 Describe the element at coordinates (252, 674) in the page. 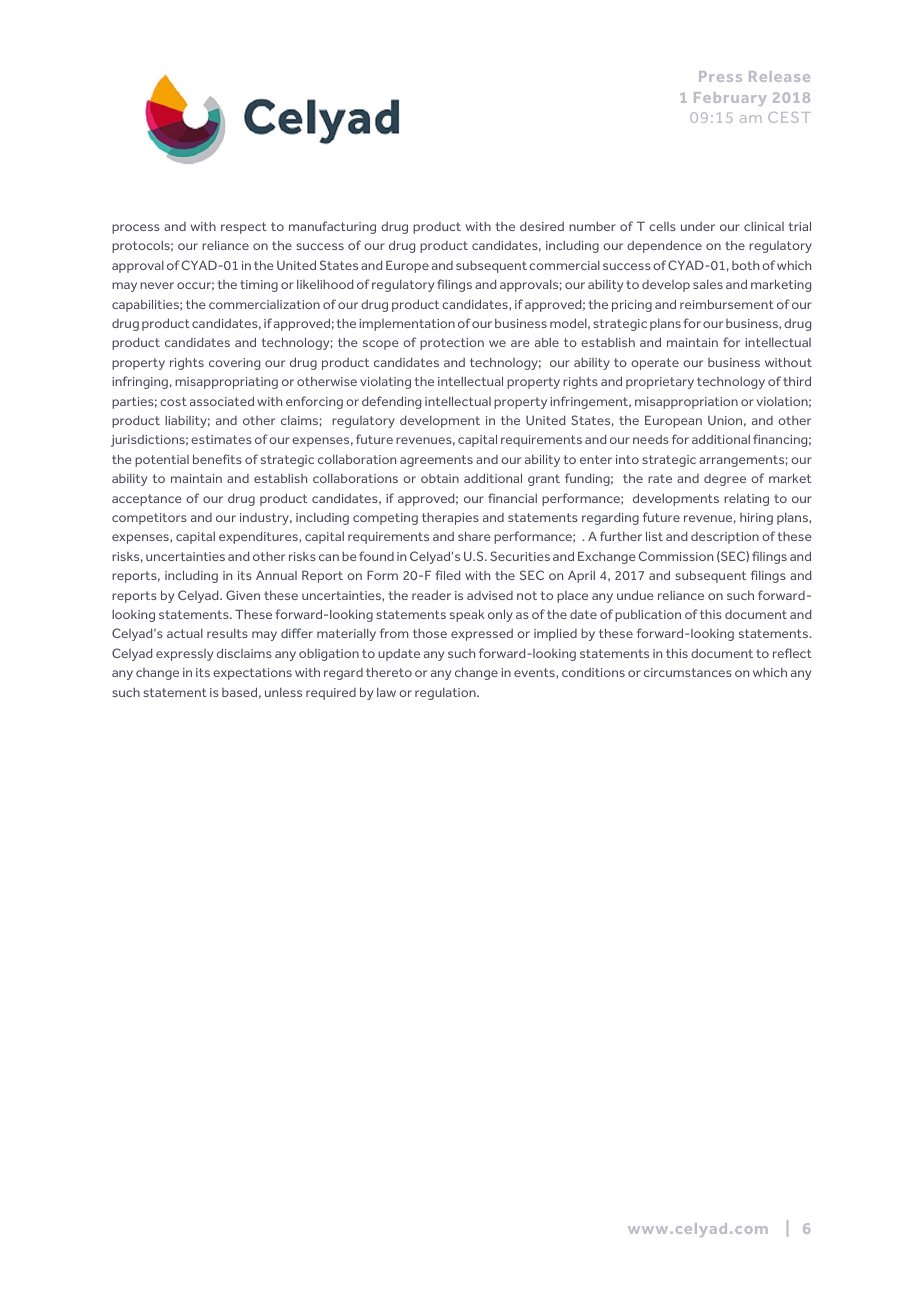

I see `expectations` at that location.
